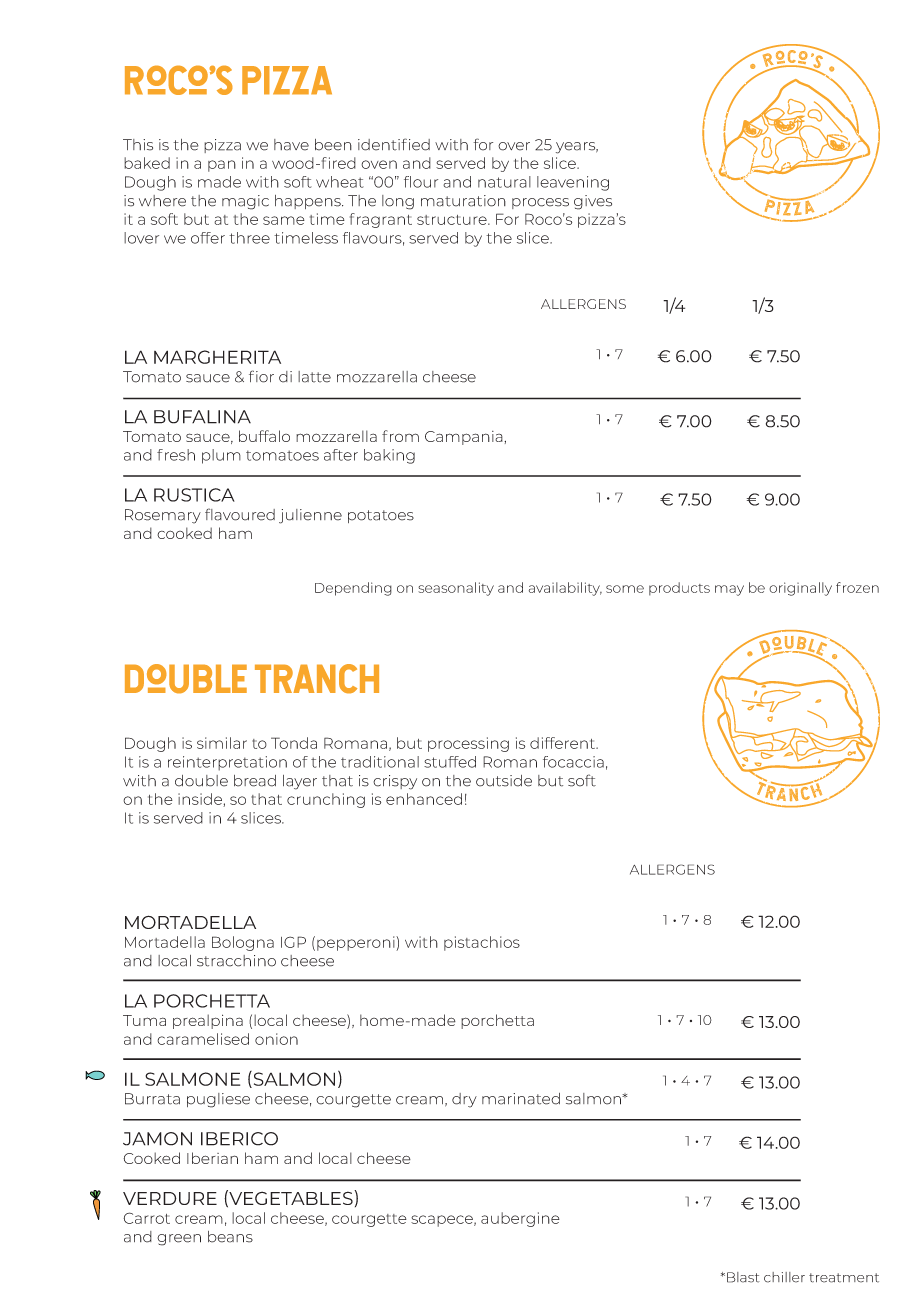 Image resolution: width=924 pixels, height=1308 pixels. What do you see at coordinates (784, 1277) in the page?
I see `chiller` at bounding box center [784, 1277].
